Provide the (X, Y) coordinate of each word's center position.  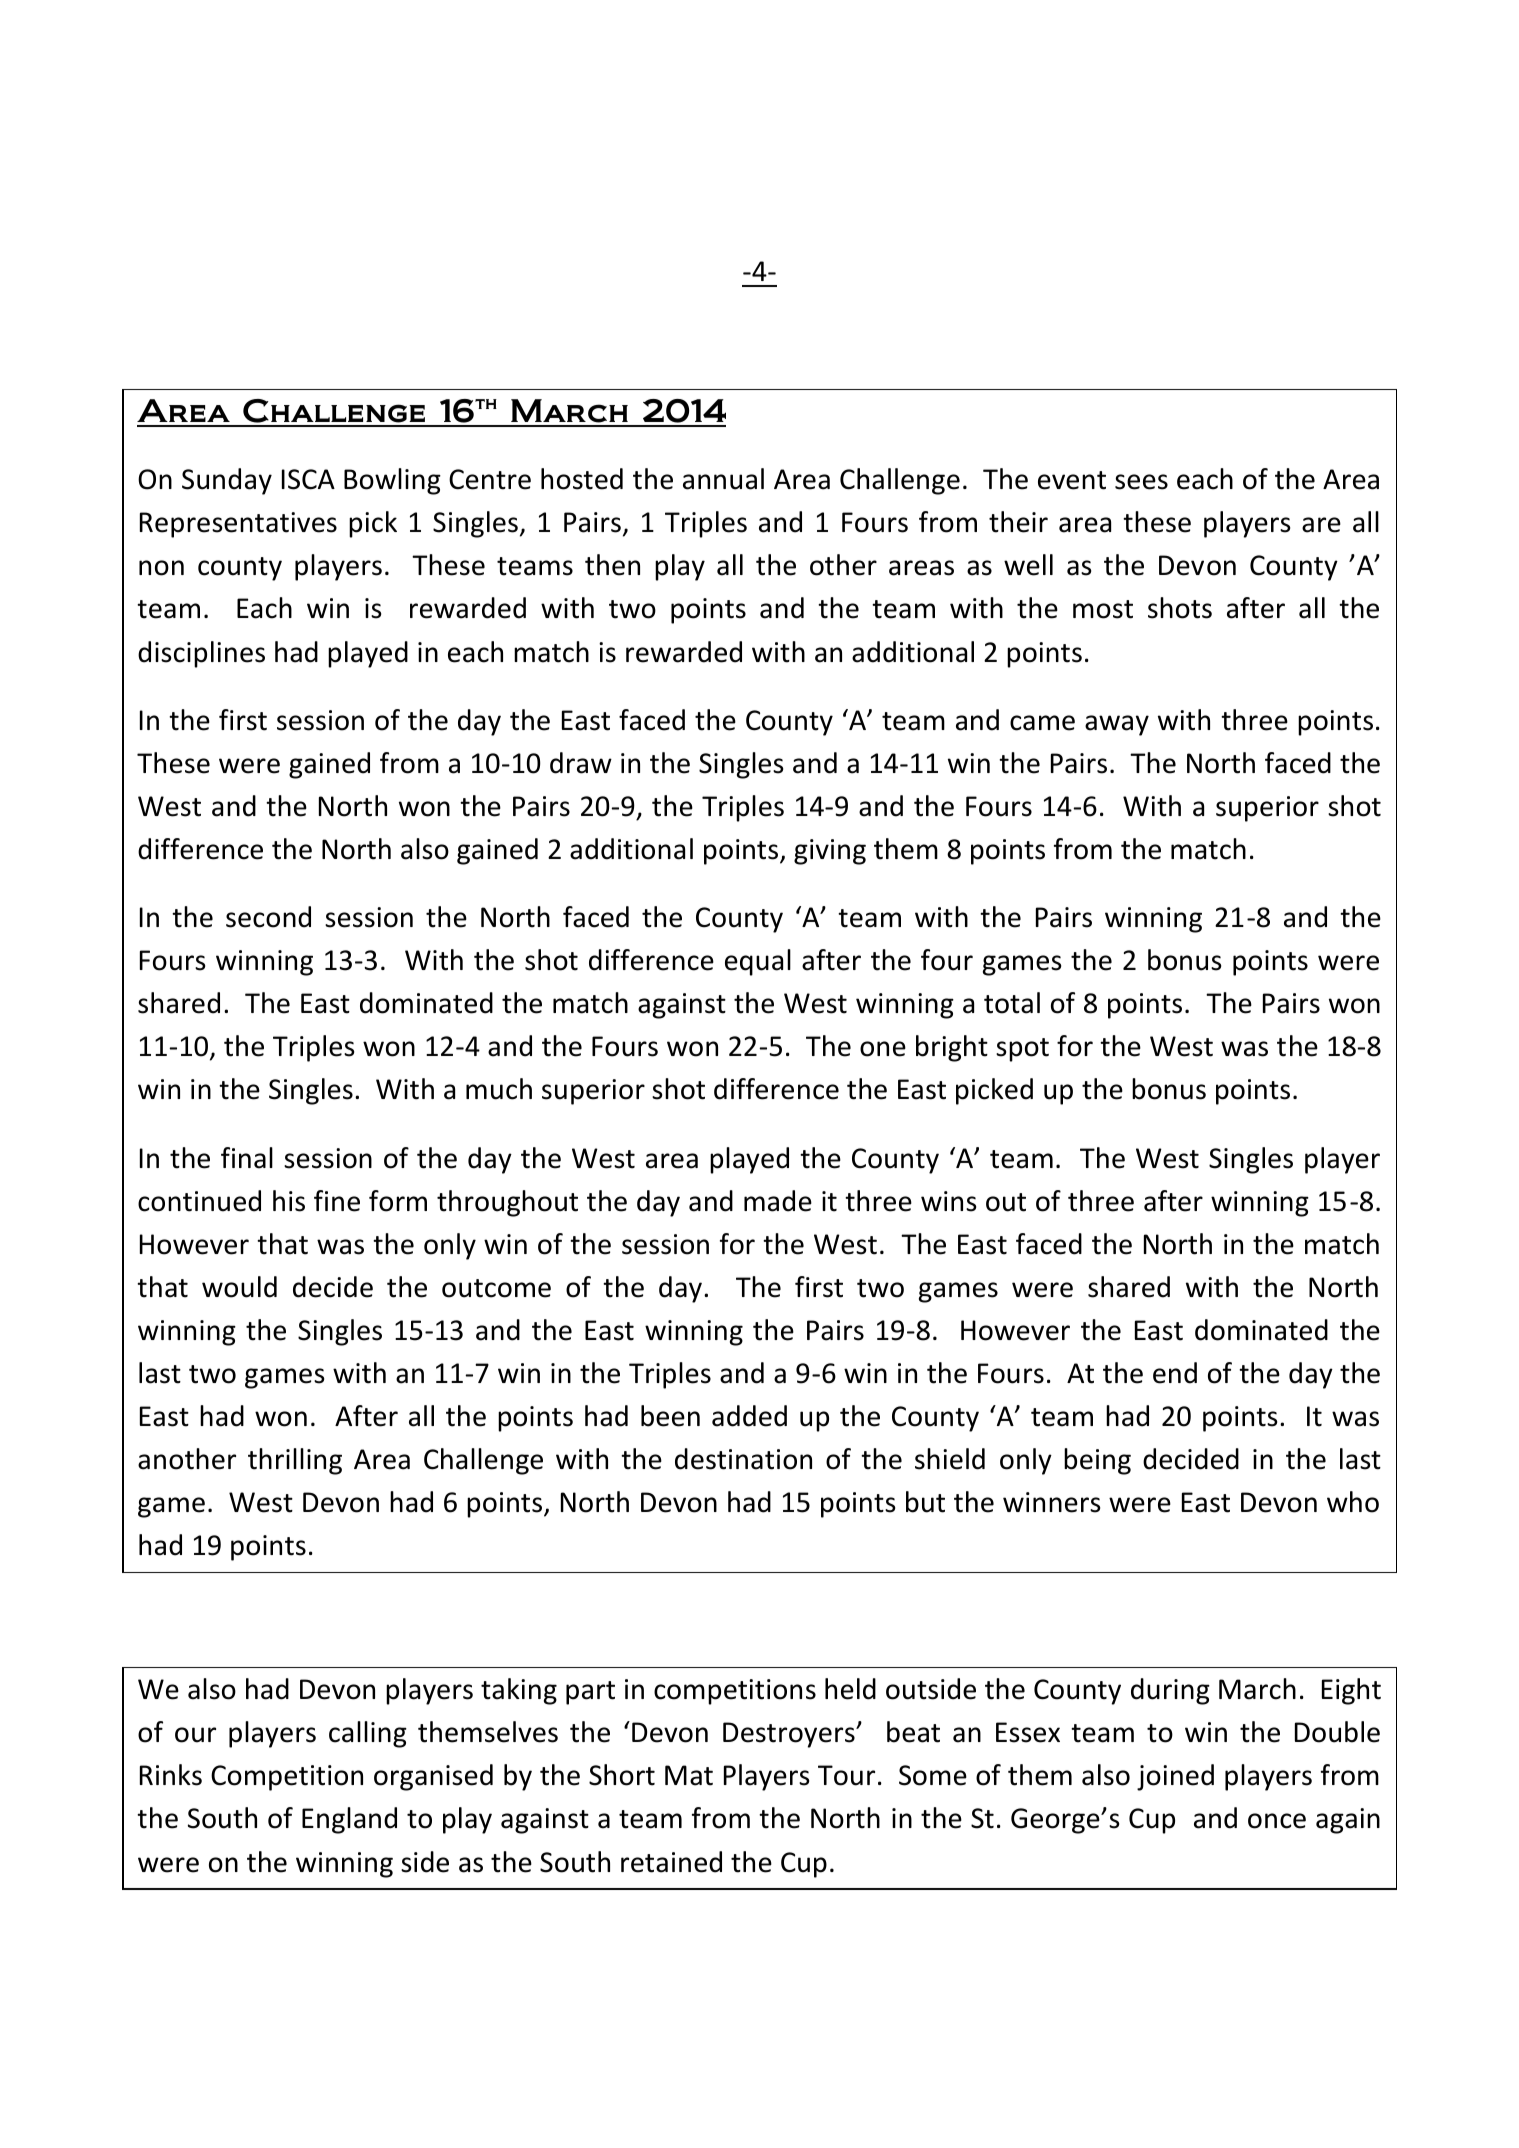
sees (1141, 482)
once (1277, 1821)
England (349, 1820)
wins (948, 1201)
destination (743, 1459)
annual (723, 479)
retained (671, 1862)
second (268, 917)
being (1097, 1461)
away (1117, 725)
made (778, 1201)
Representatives (238, 525)
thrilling (295, 1461)
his (289, 1201)
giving (830, 852)
